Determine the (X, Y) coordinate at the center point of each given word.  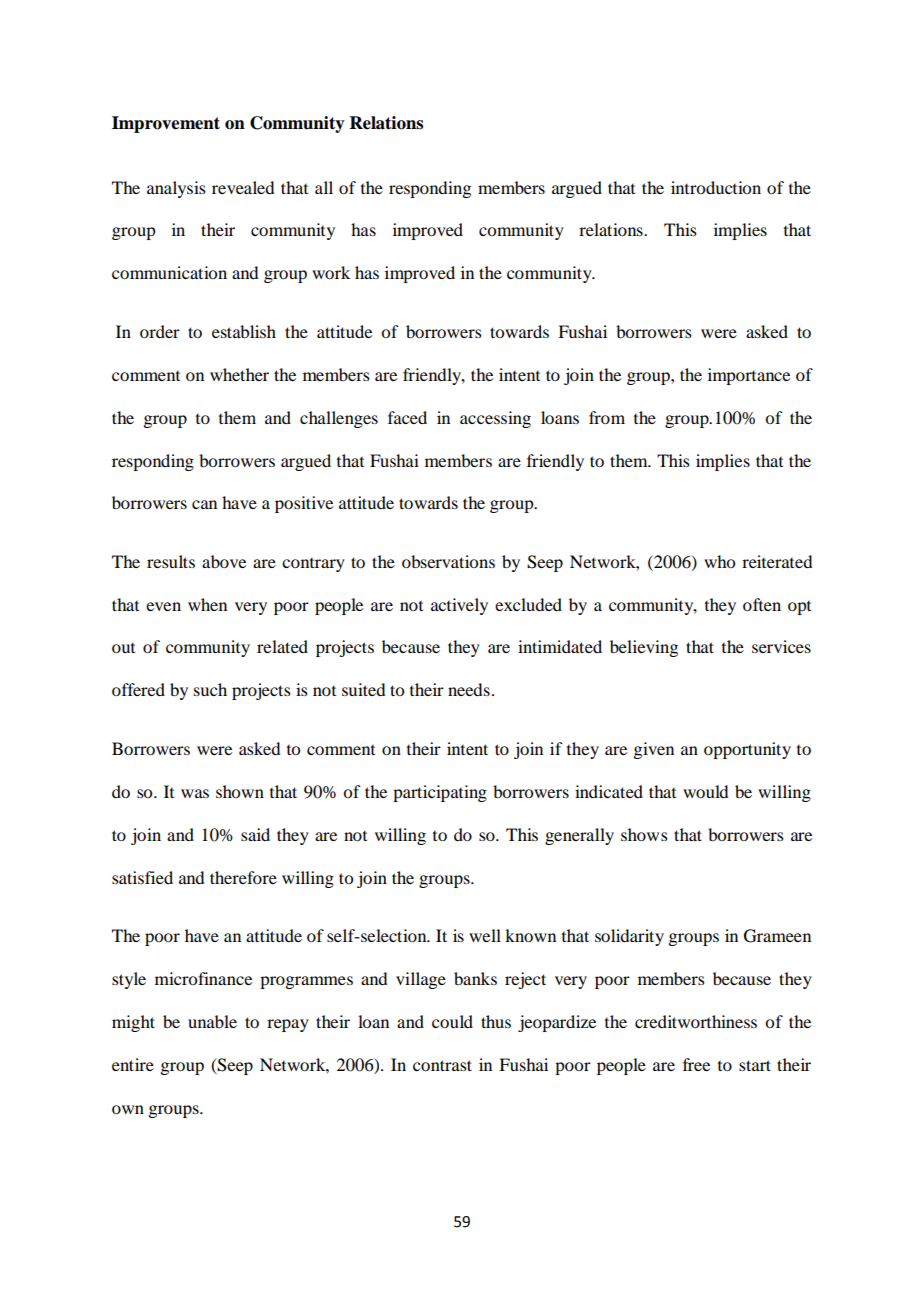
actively (459, 606)
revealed (243, 187)
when (207, 604)
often (762, 604)
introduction (716, 187)
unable (212, 1021)
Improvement (166, 124)
